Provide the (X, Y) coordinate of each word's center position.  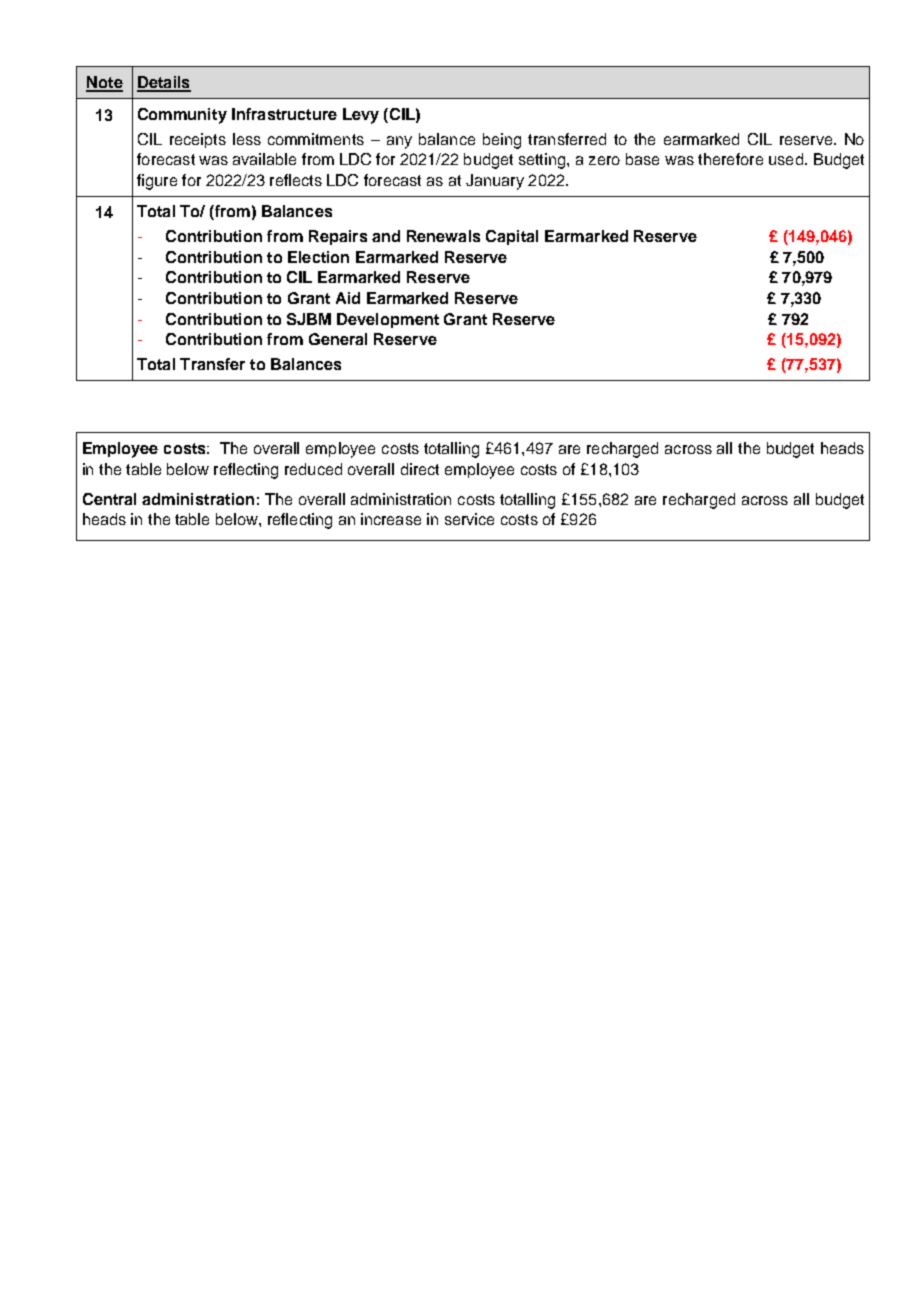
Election (318, 257)
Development (388, 320)
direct (420, 469)
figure (157, 182)
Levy (361, 116)
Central (109, 499)
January (495, 182)
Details (164, 83)
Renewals (443, 236)
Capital (512, 237)
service (469, 519)
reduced (313, 469)
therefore (730, 159)
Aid (348, 298)
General (338, 339)
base (642, 159)
